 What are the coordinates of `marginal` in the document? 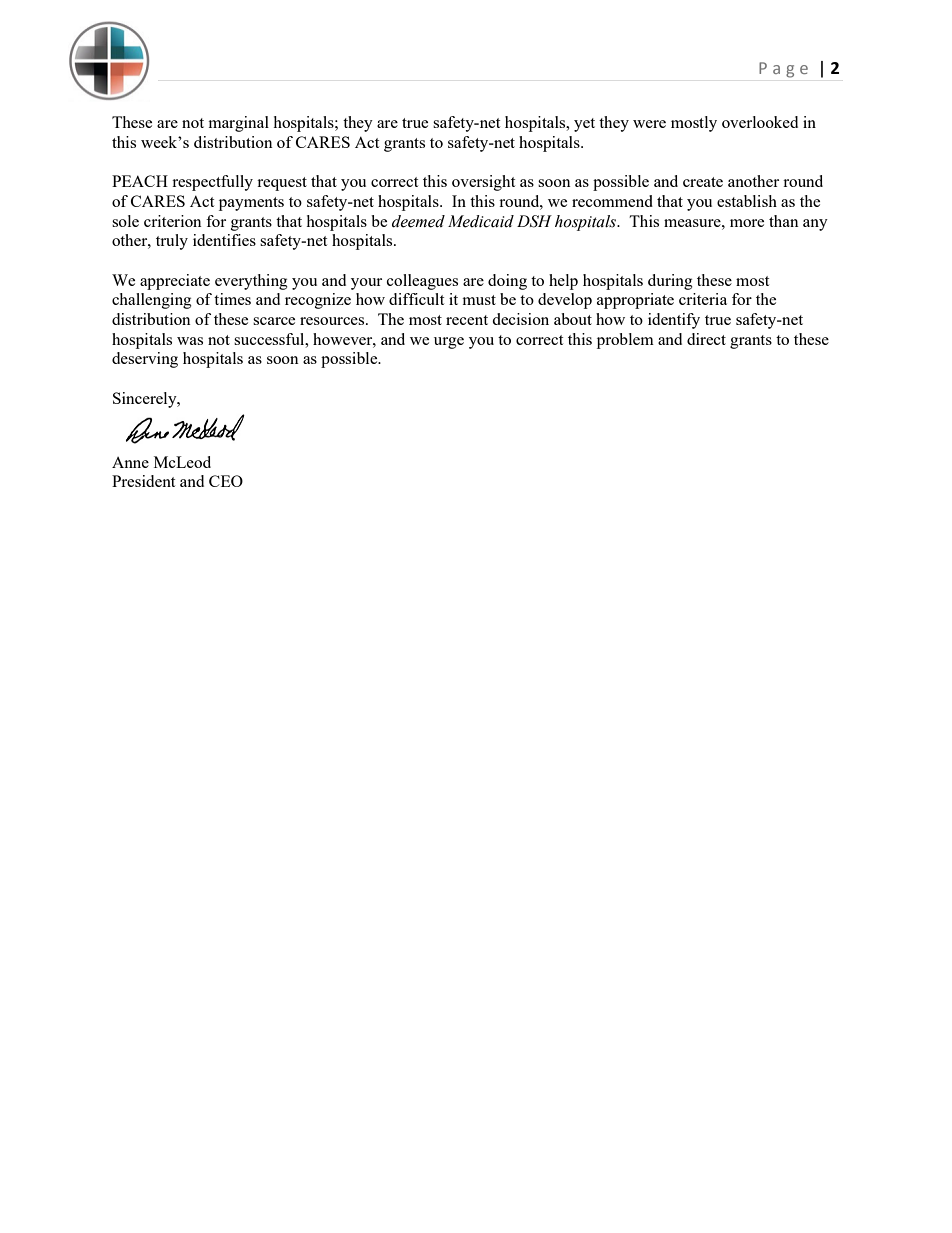 It's located at (238, 124).
